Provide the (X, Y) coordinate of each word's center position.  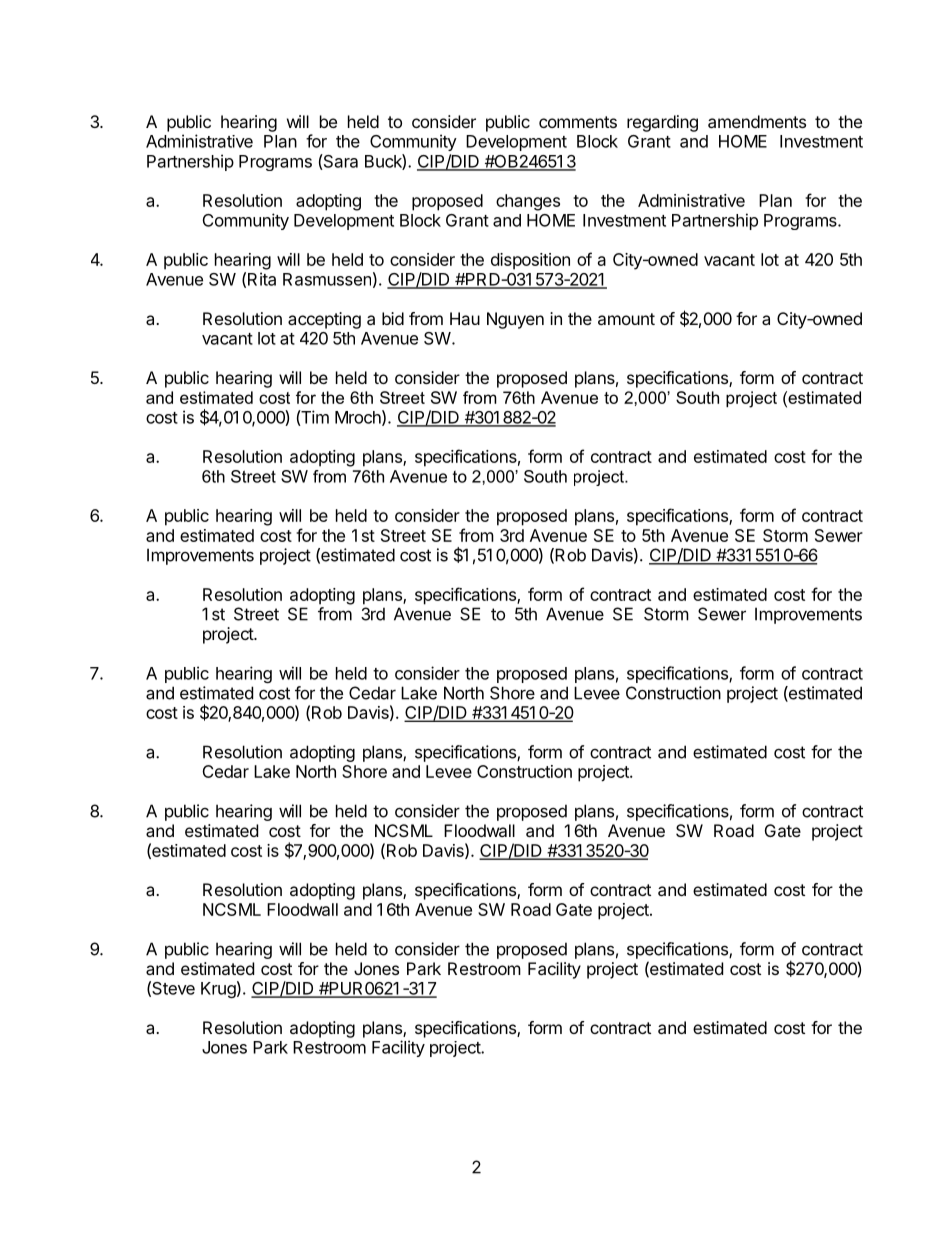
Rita (262, 279)
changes (528, 202)
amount (626, 319)
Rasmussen (327, 279)
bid (393, 318)
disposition (530, 261)
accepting (324, 320)
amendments (757, 121)
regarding (662, 123)
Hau (465, 318)
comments (578, 122)
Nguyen (515, 320)
